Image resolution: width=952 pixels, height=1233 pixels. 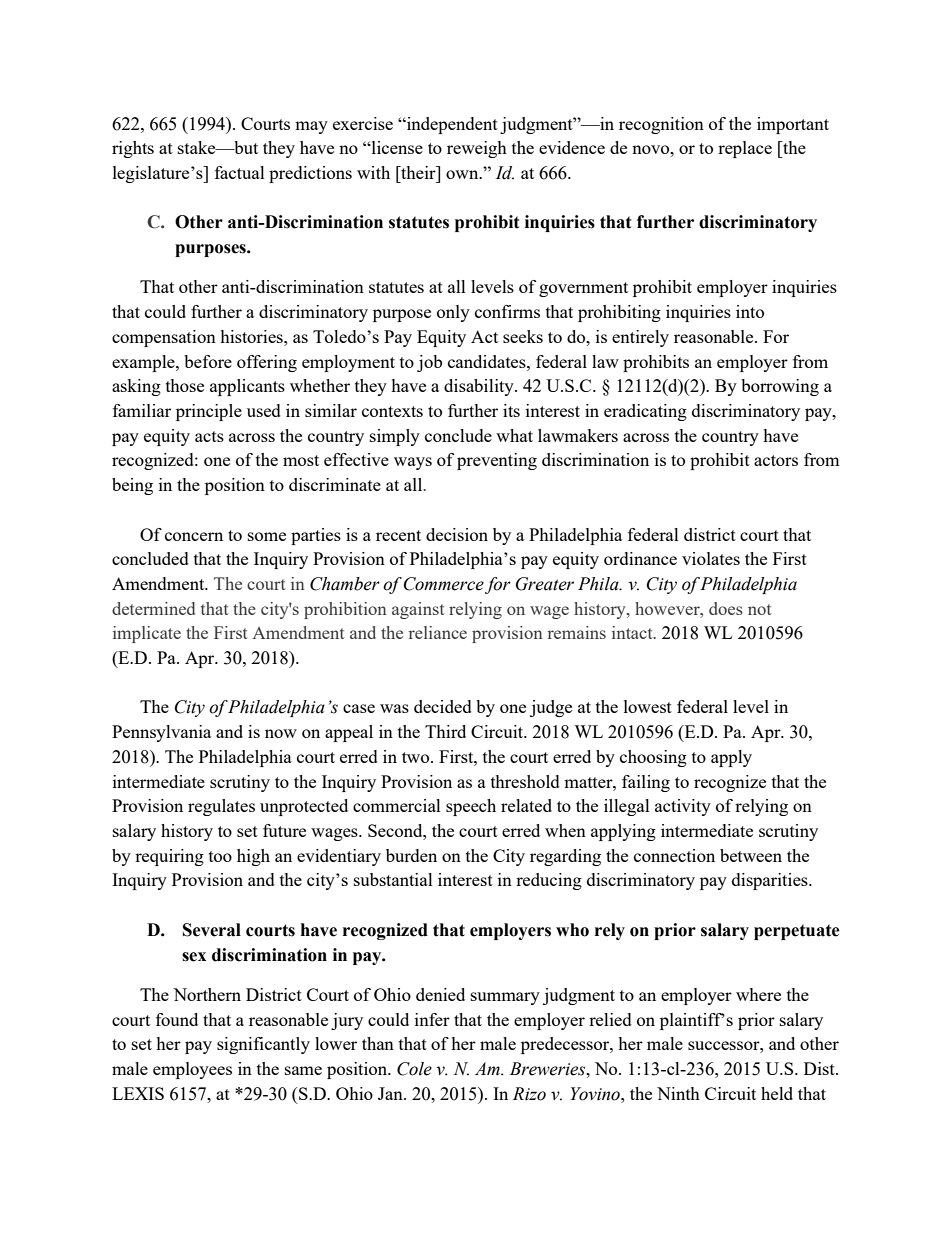 What do you see at coordinates (240, 172) in the screenshot?
I see `factual` at bounding box center [240, 172].
